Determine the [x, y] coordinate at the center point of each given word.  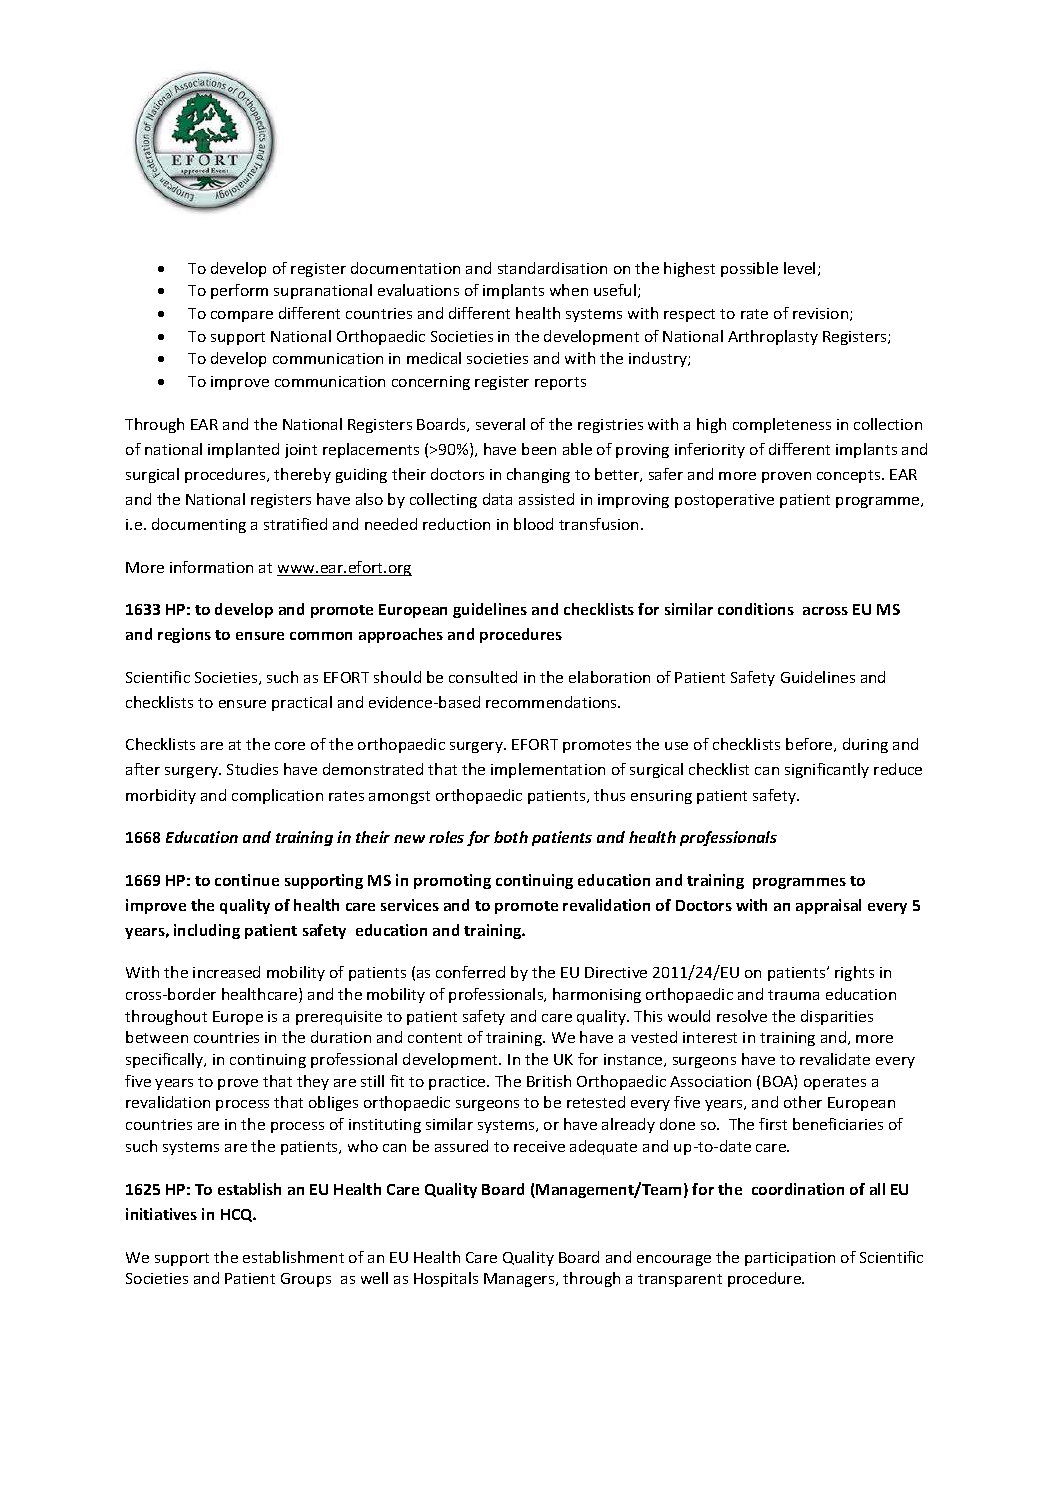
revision [822, 314]
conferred [470, 972]
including [207, 931]
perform [239, 291]
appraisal [828, 906]
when [569, 290]
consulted [483, 677]
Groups [306, 1280]
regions [184, 635]
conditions [756, 609]
